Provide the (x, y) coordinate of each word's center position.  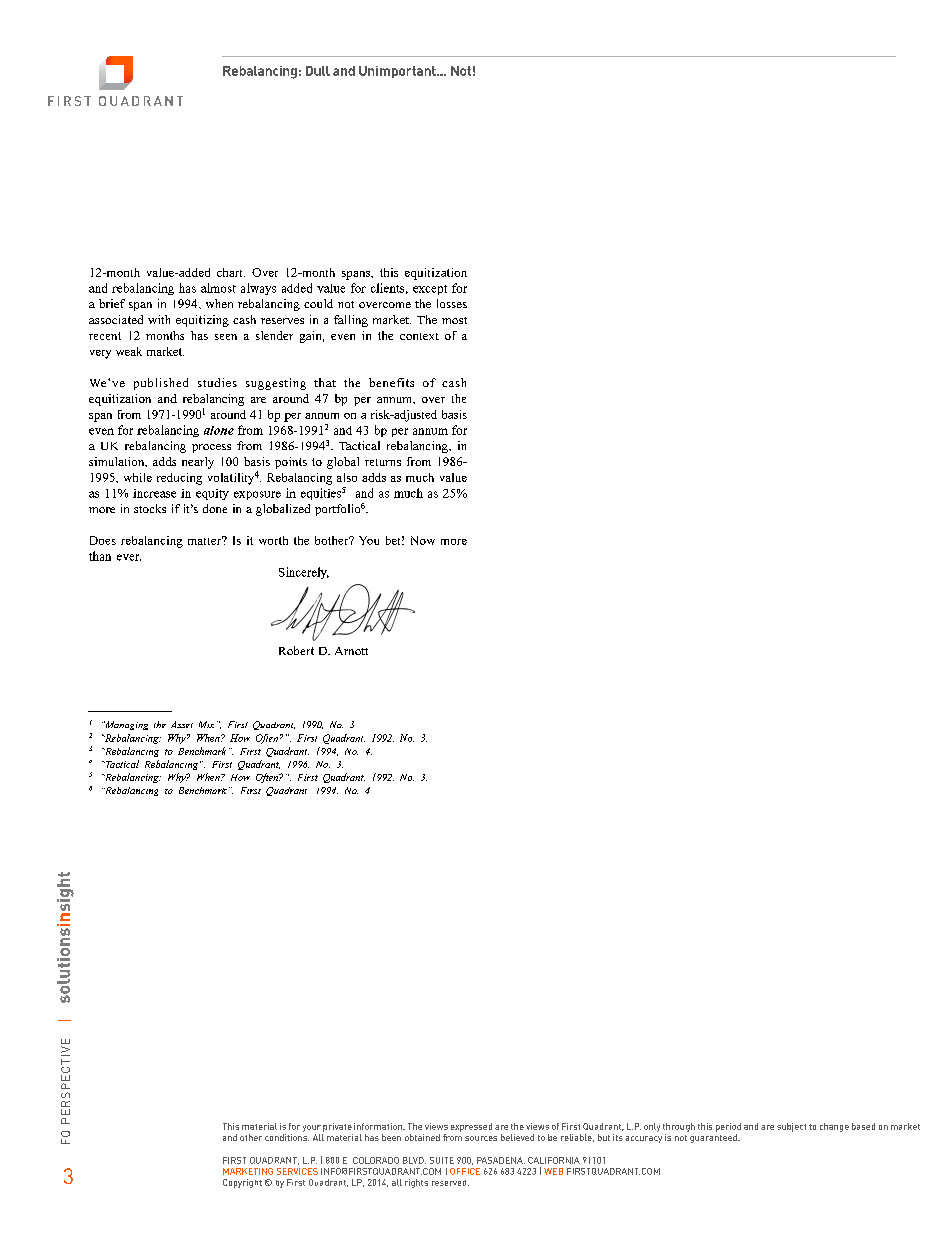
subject (791, 1127)
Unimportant (398, 72)
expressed (471, 1127)
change (834, 1127)
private (337, 1127)
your (312, 1128)
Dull (318, 71)
